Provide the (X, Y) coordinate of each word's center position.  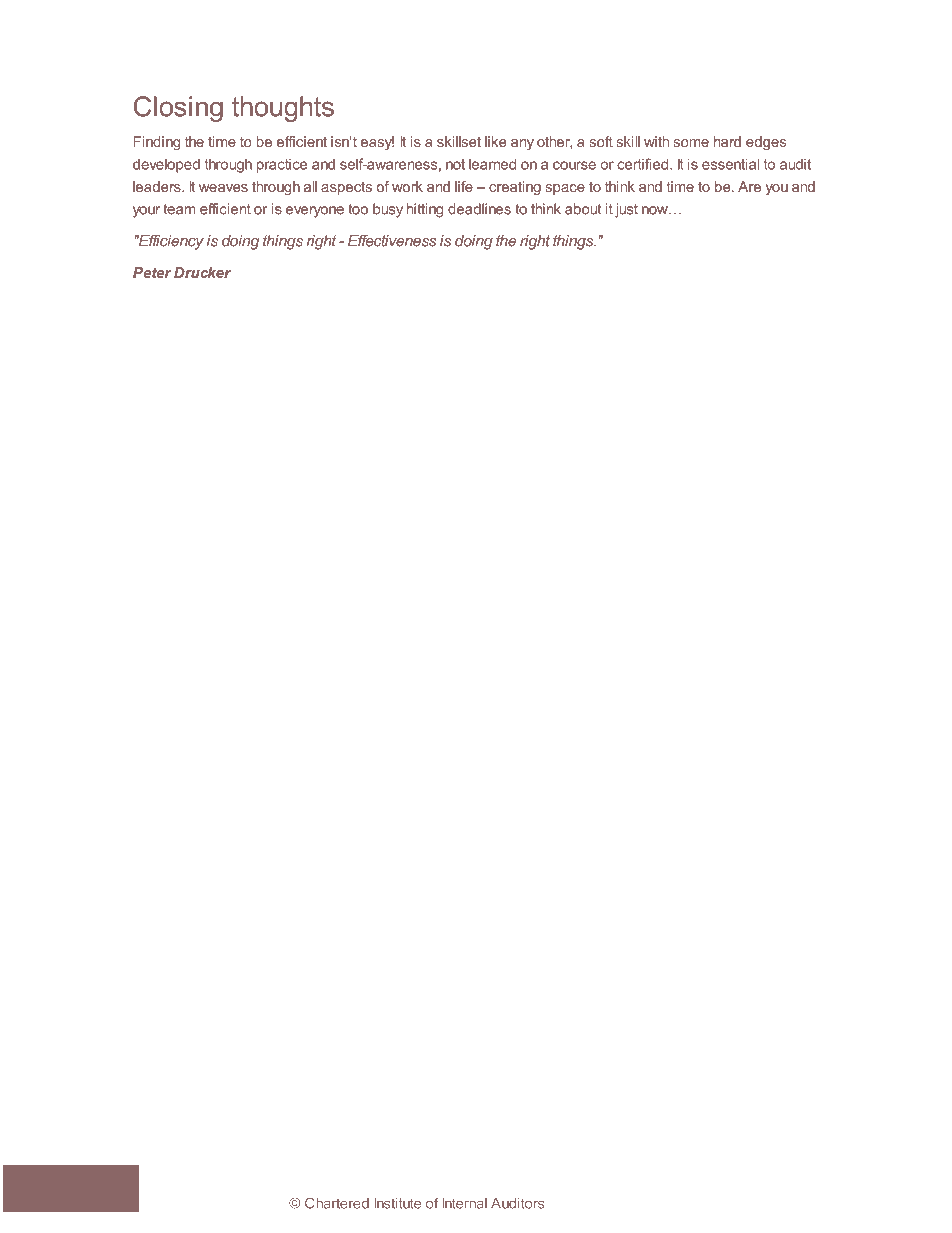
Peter (152, 272)
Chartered (337, 1203)
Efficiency (170, 242)
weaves (223, 188)
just (626, 210)
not (455, 164)
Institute (398, 1203)
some (691, 143)
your (146, 212)
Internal (465, 1203)
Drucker (202, 272)
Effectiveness (392, 240)
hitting (425, 210)
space (565, 189)
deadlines (479, 209)
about (583, 209)
